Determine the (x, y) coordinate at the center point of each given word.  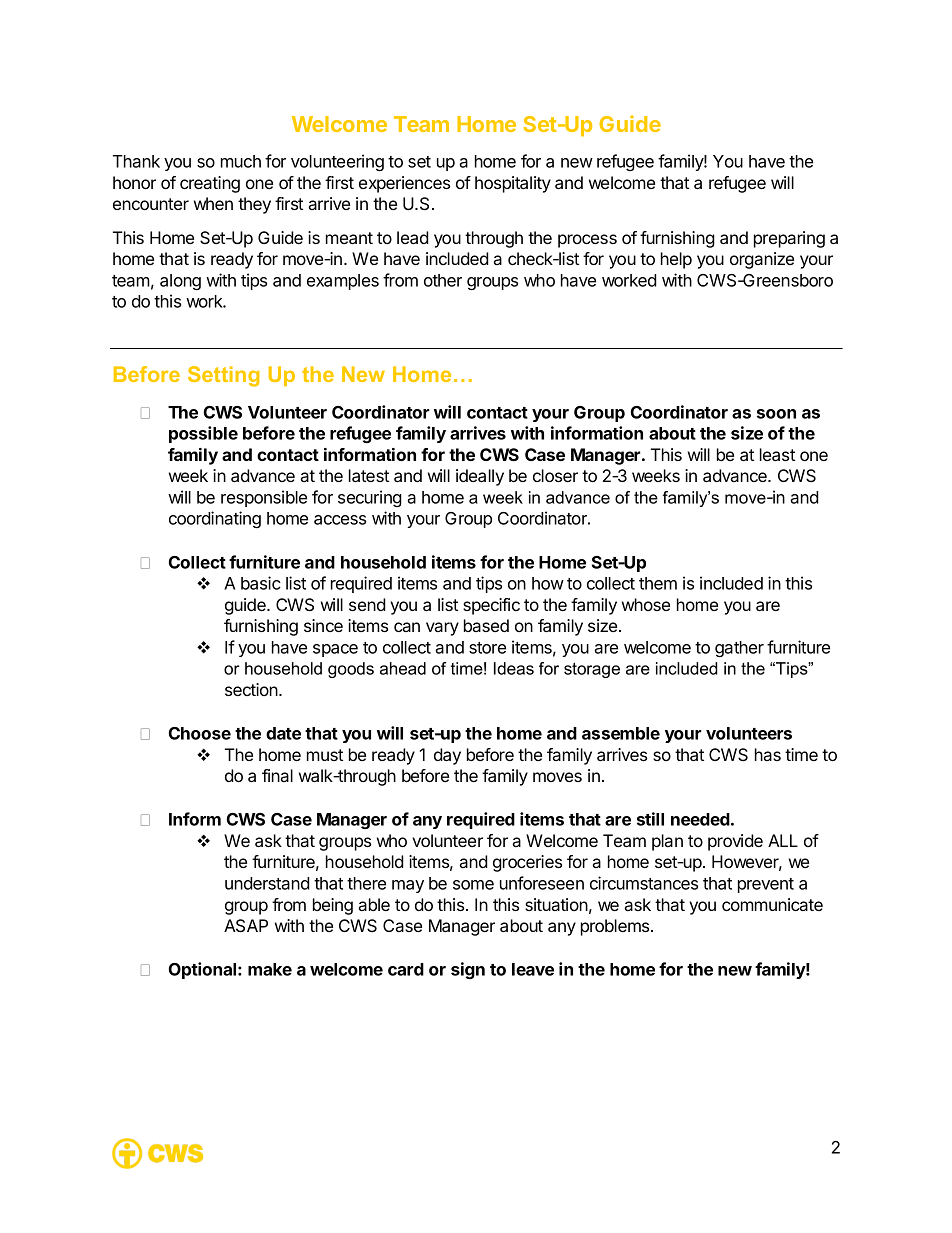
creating (210, 184)
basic (261, 583)
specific (491, 606)
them (658, 583)
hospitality (513, 184)
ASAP (246, 926)
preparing (789, 239)
